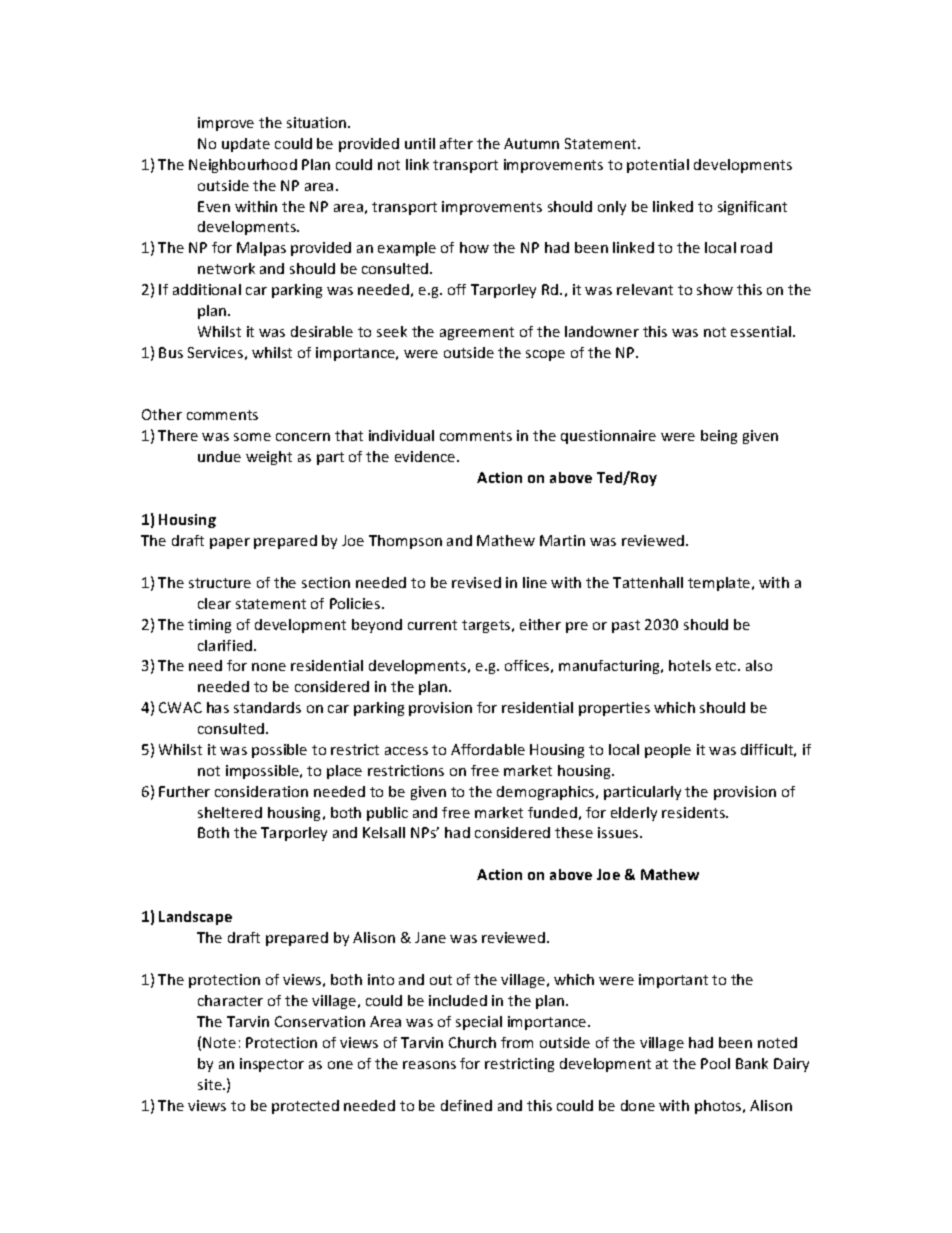  Describe the element at coordinates (658, 166) in the document. I see `potential` at that location.
